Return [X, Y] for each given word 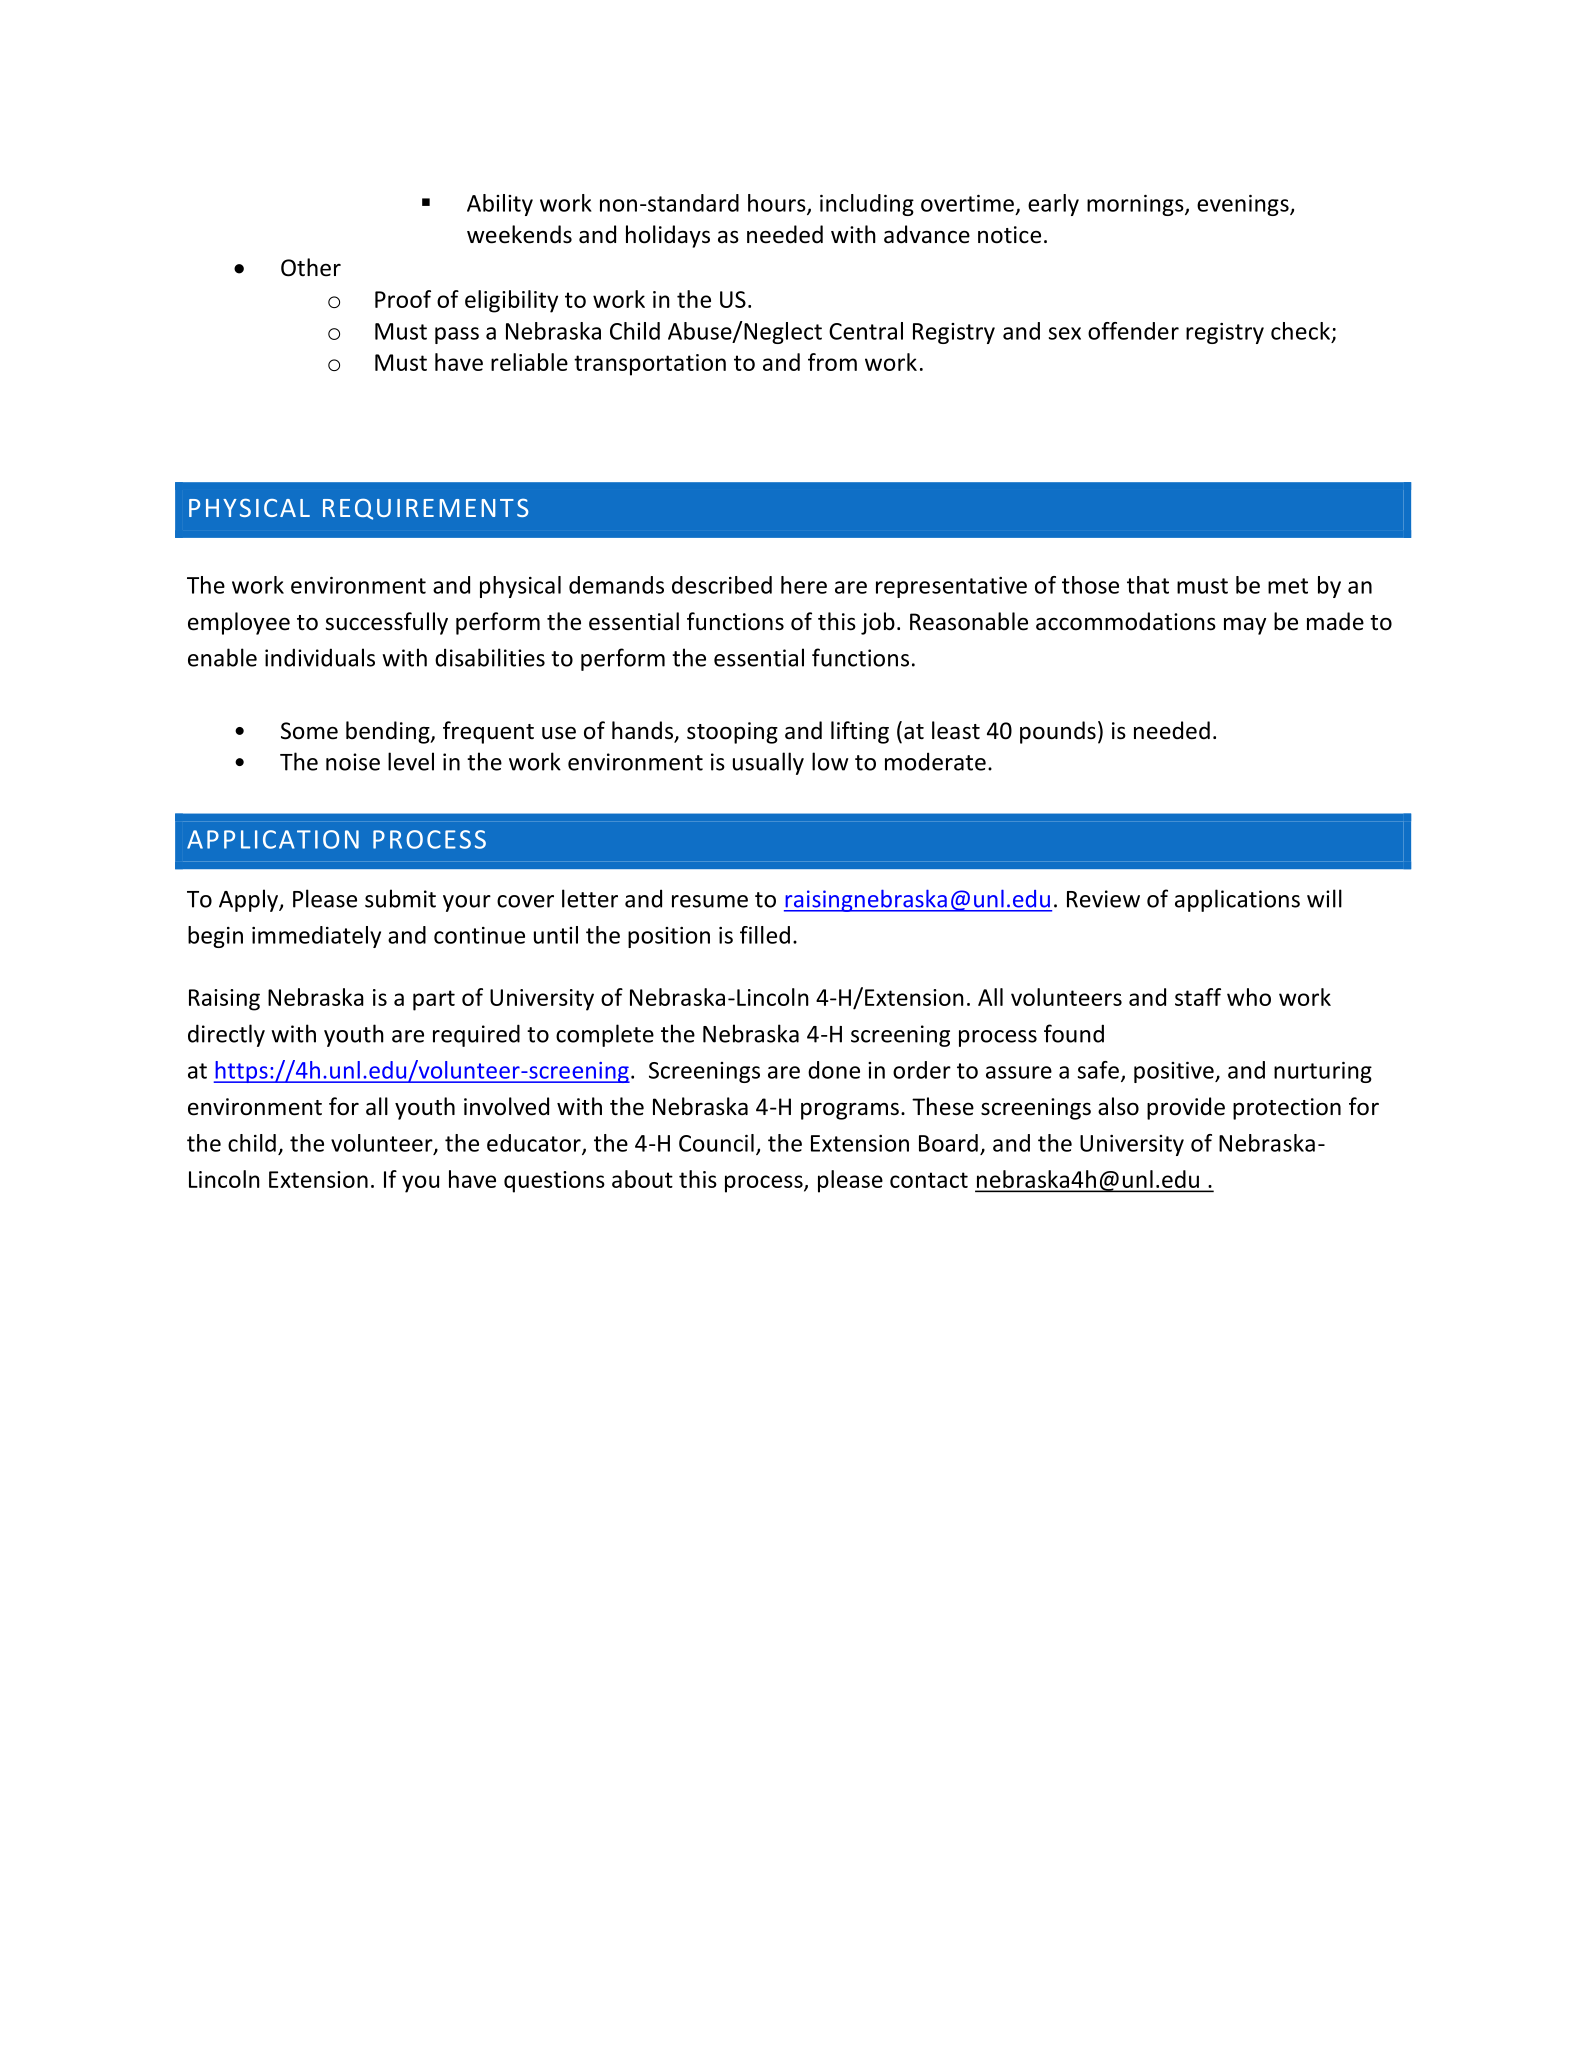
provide [1186, 1108]
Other [311, 267]
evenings [1244, 205]
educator [535, 1144]
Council [716, 1143]
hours [778, 204]
